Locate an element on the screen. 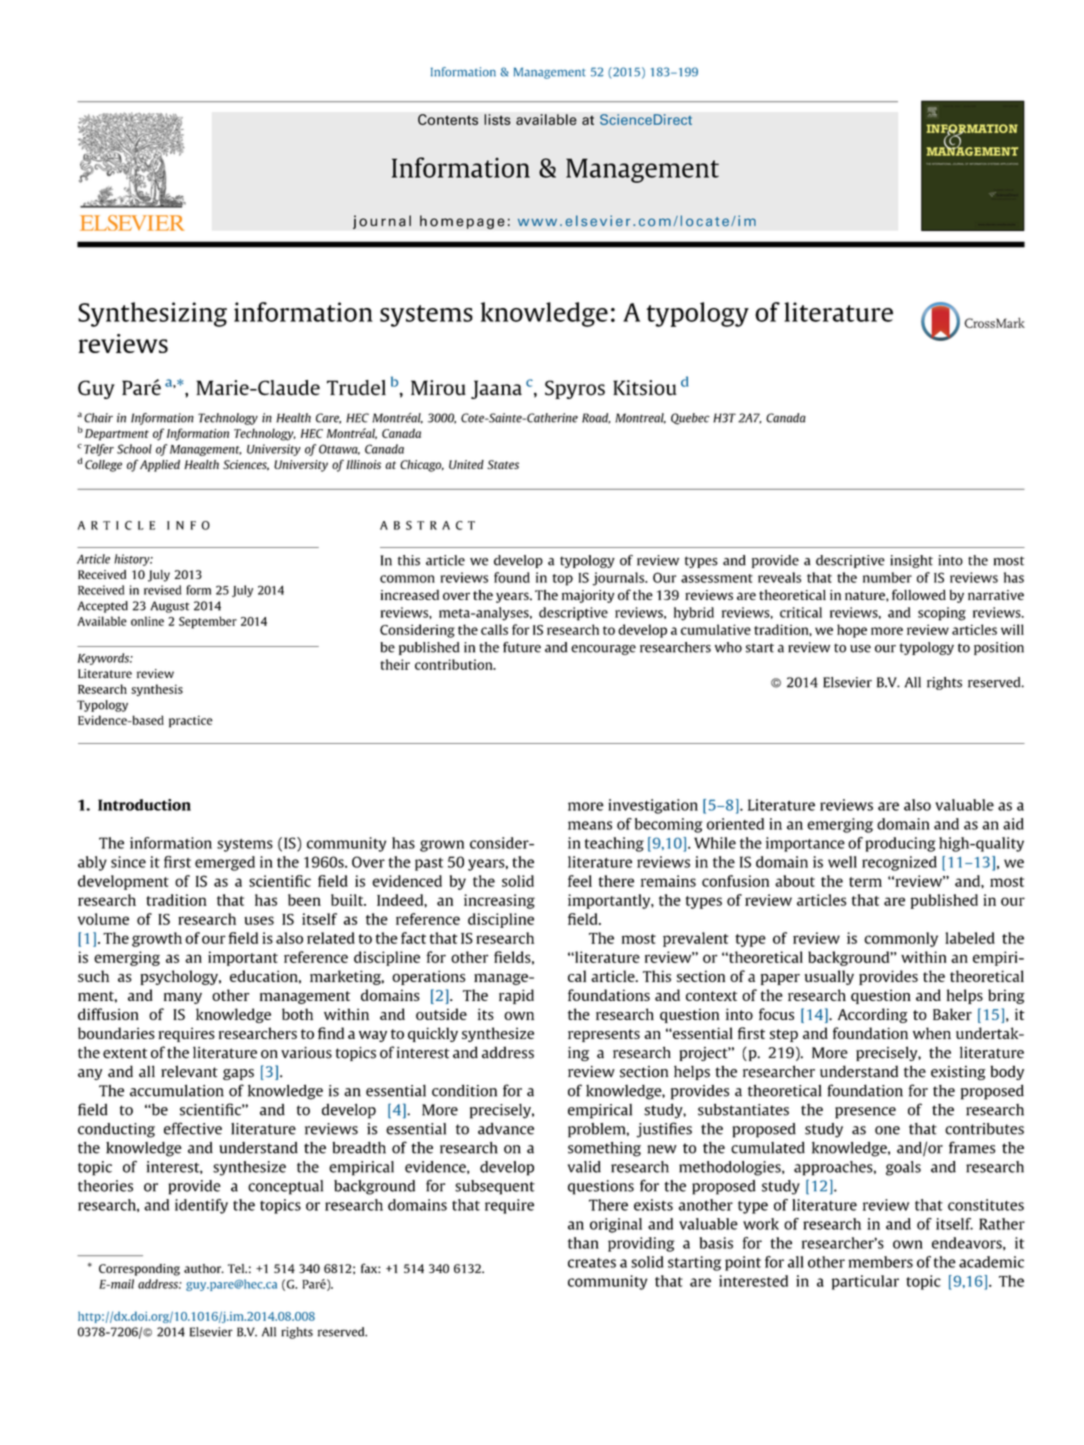 This screenshot has width=1084, height=1445. author is located at coordinates (204, 1268).
